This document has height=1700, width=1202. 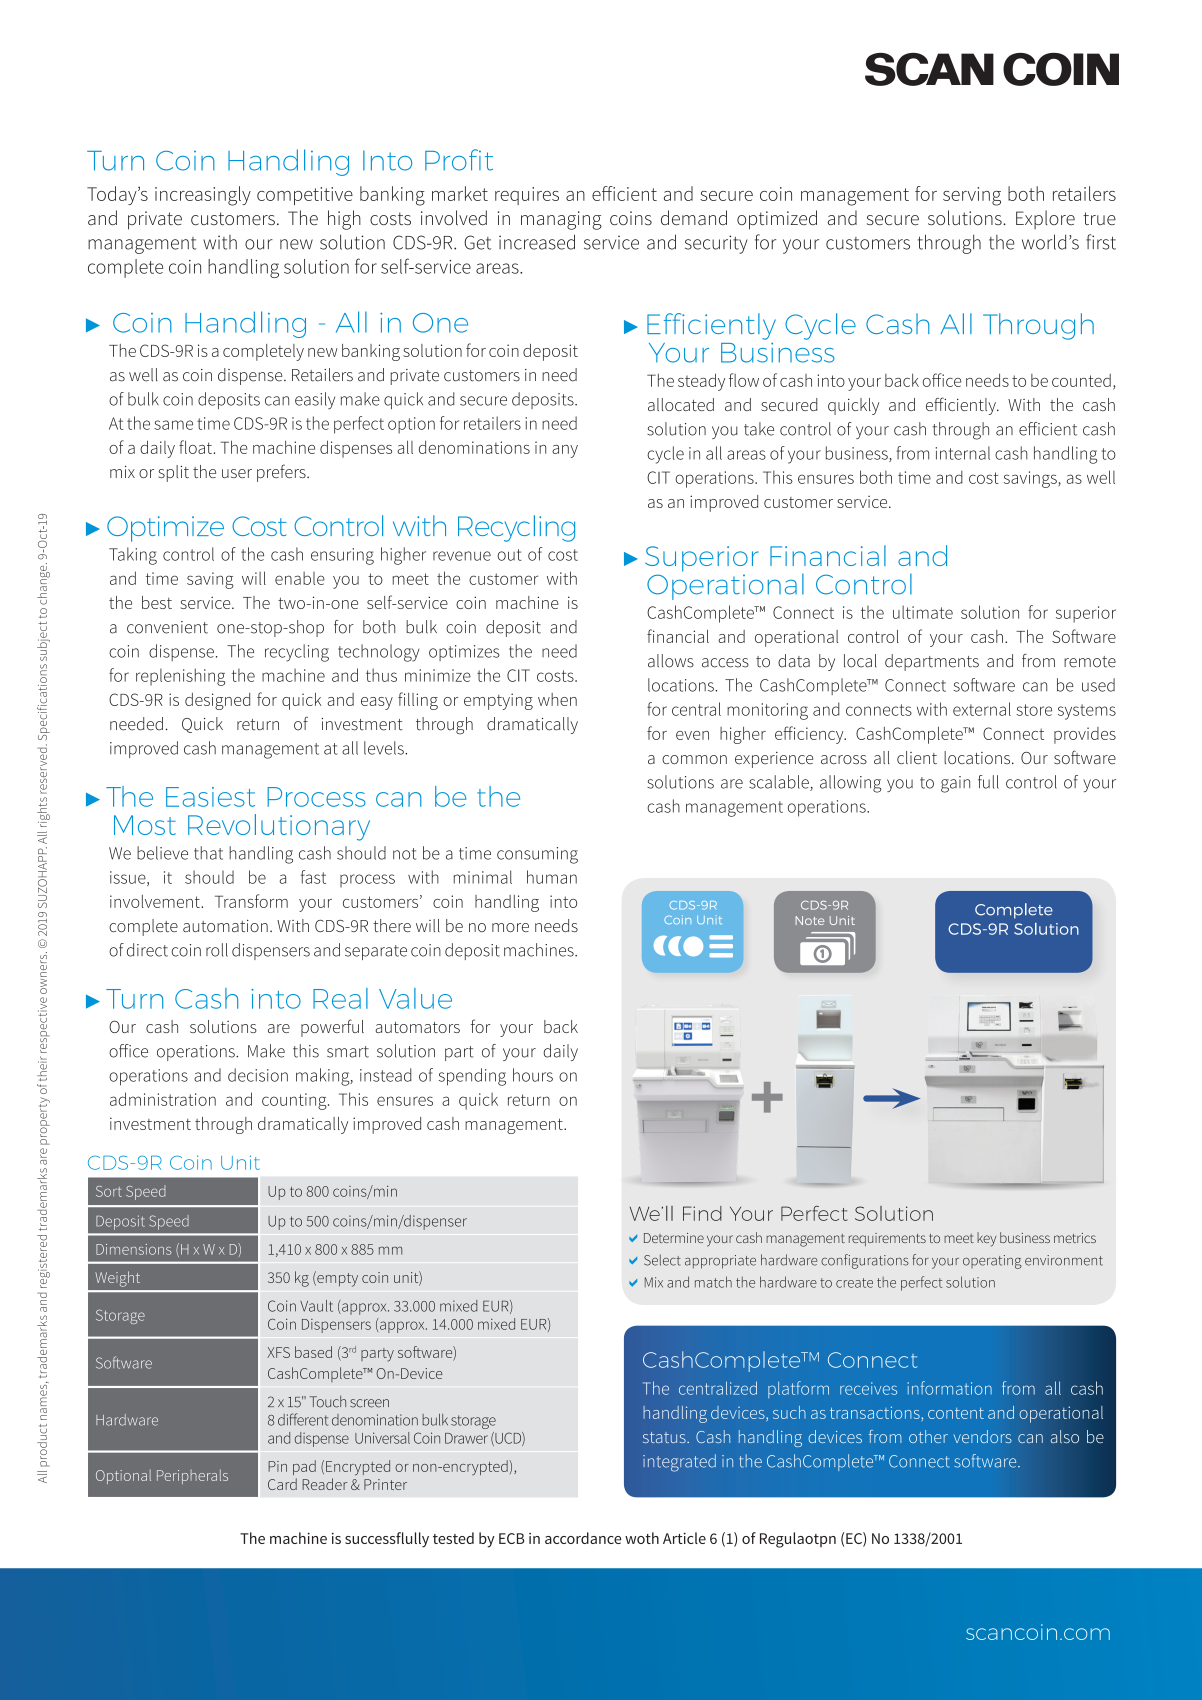 What do you see at coordinates (583, 1538) in the document?
I see `accordance` at bounding box center [583, 1538].
